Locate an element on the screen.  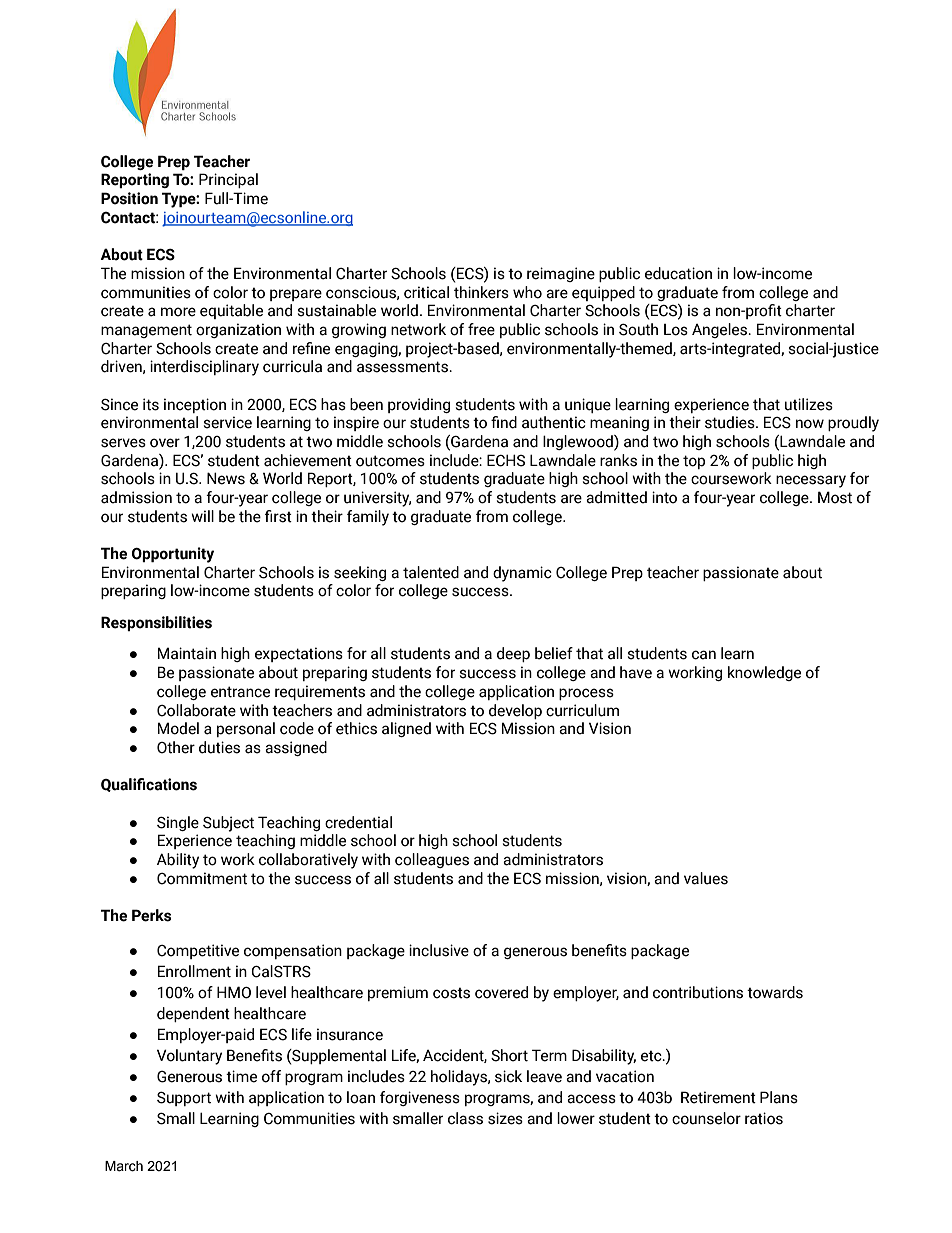
education is located at coordinates (678, 273).
